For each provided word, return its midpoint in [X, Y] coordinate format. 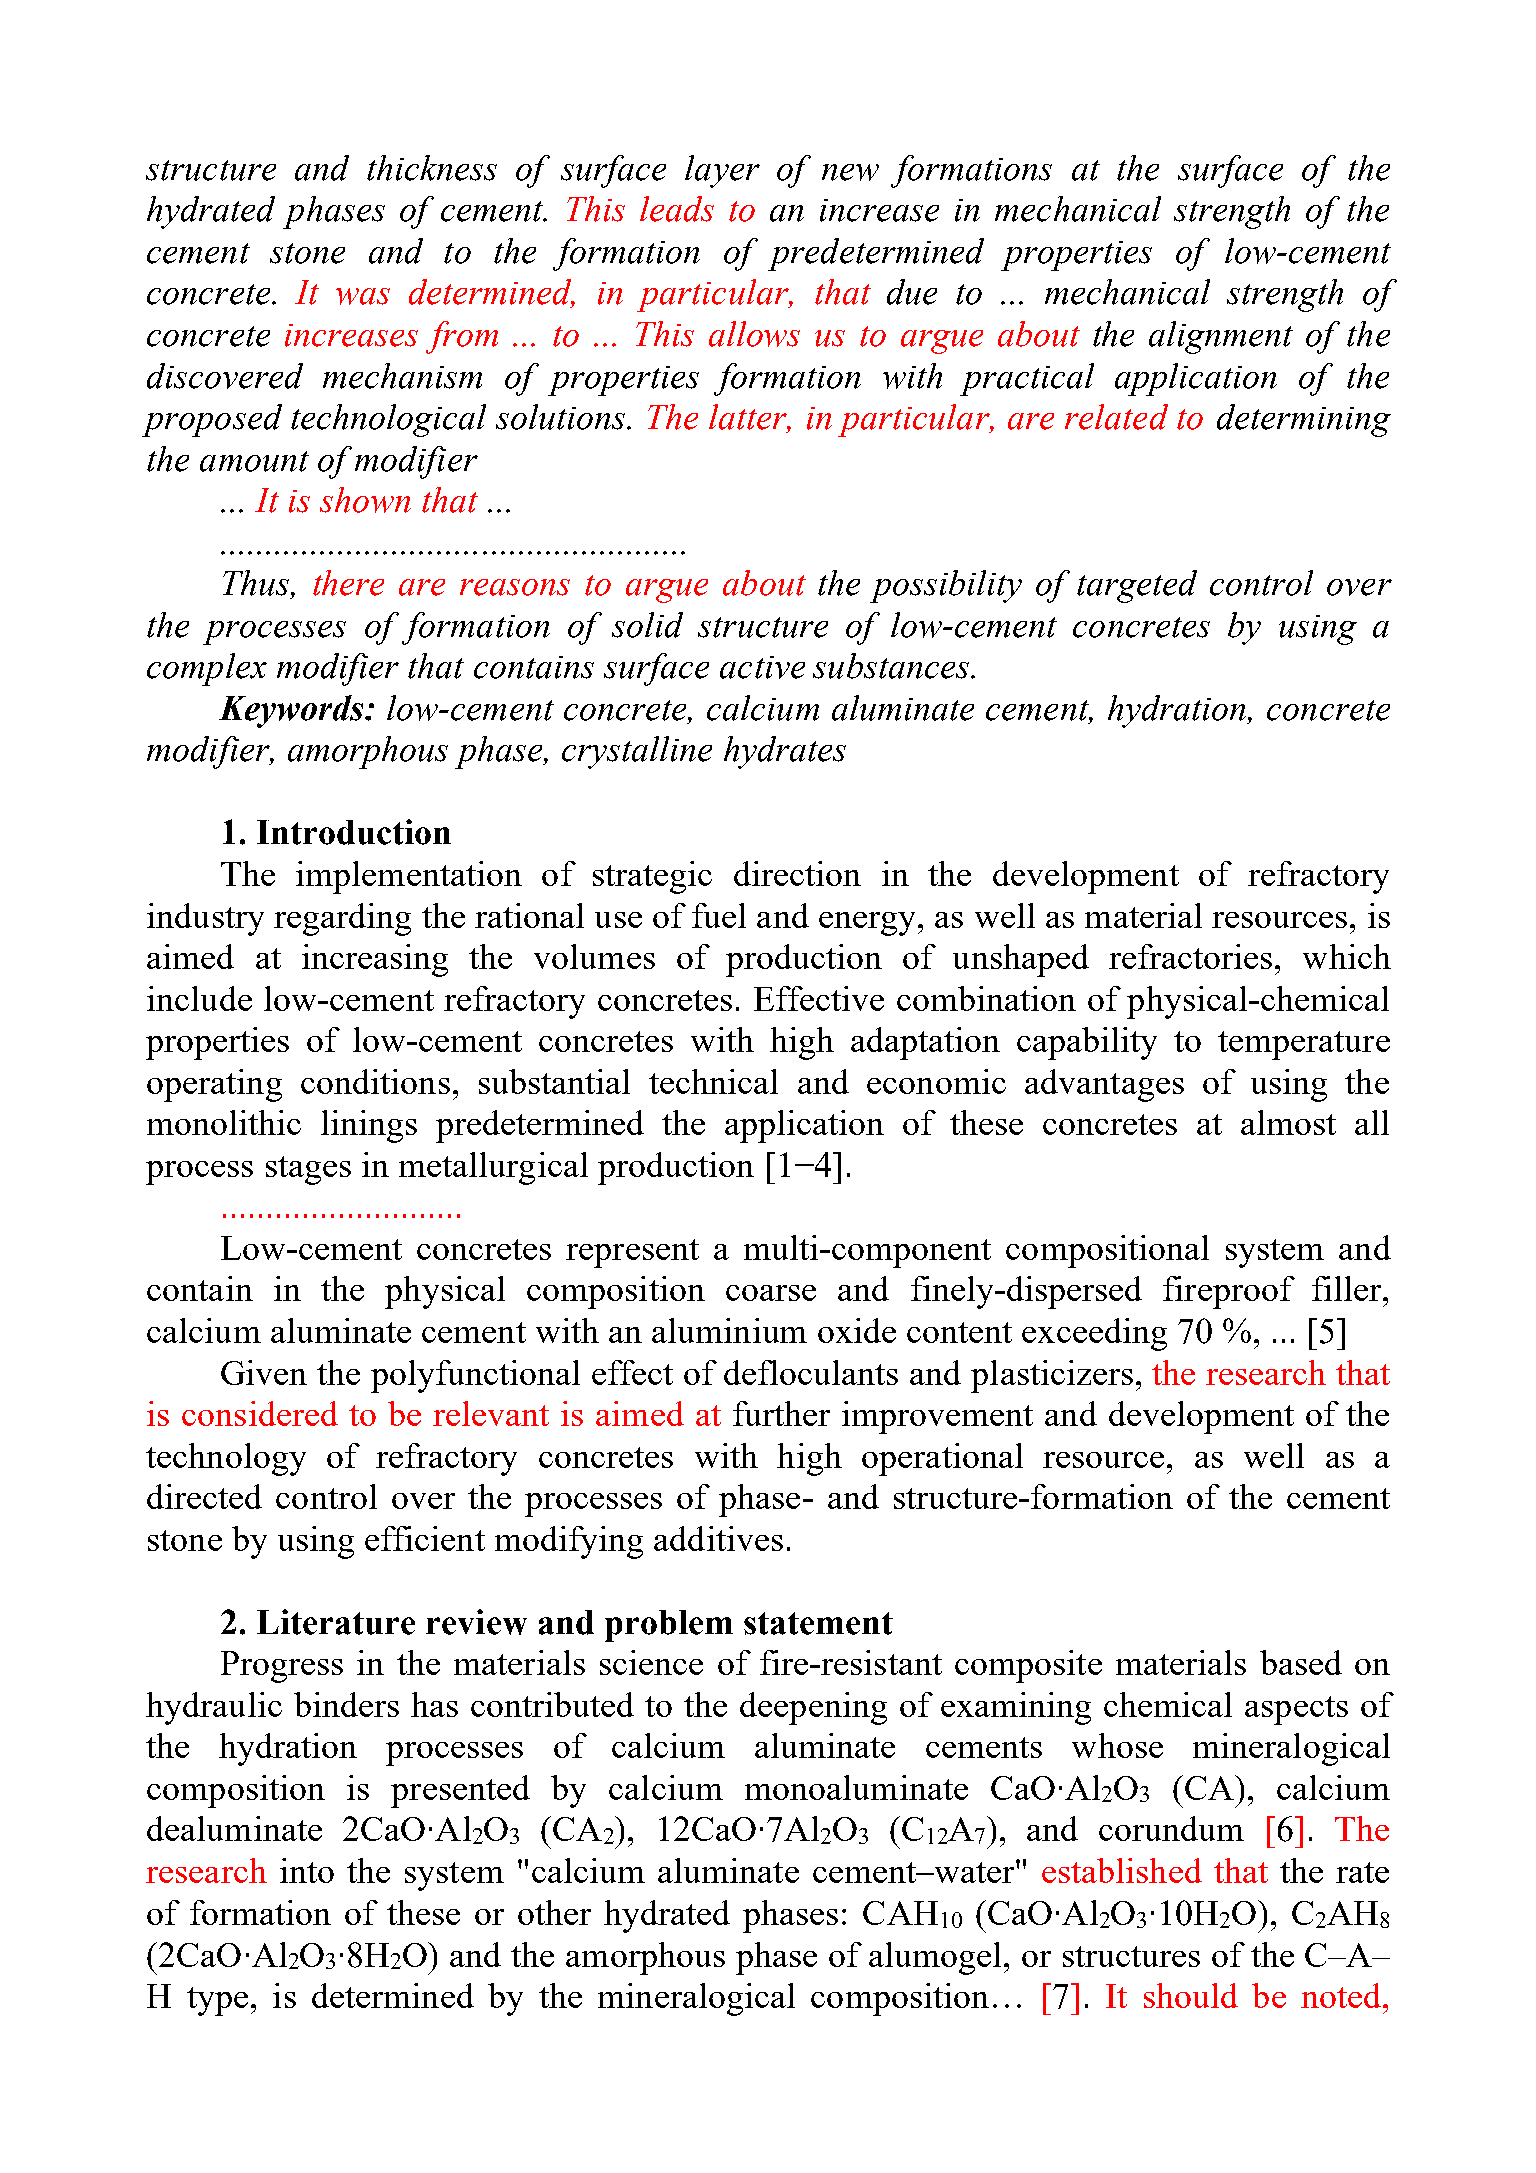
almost [1288, 1122]
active [762, 667]
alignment [1221, 337]
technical [713, 1081]
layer [722, 171]
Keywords [292, 711]
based [1301, 1662]
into [307, 1870]
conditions [375, 1081]
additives [718, 1538]
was [363, 296]
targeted [1137, 586]
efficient [425, 1538]
